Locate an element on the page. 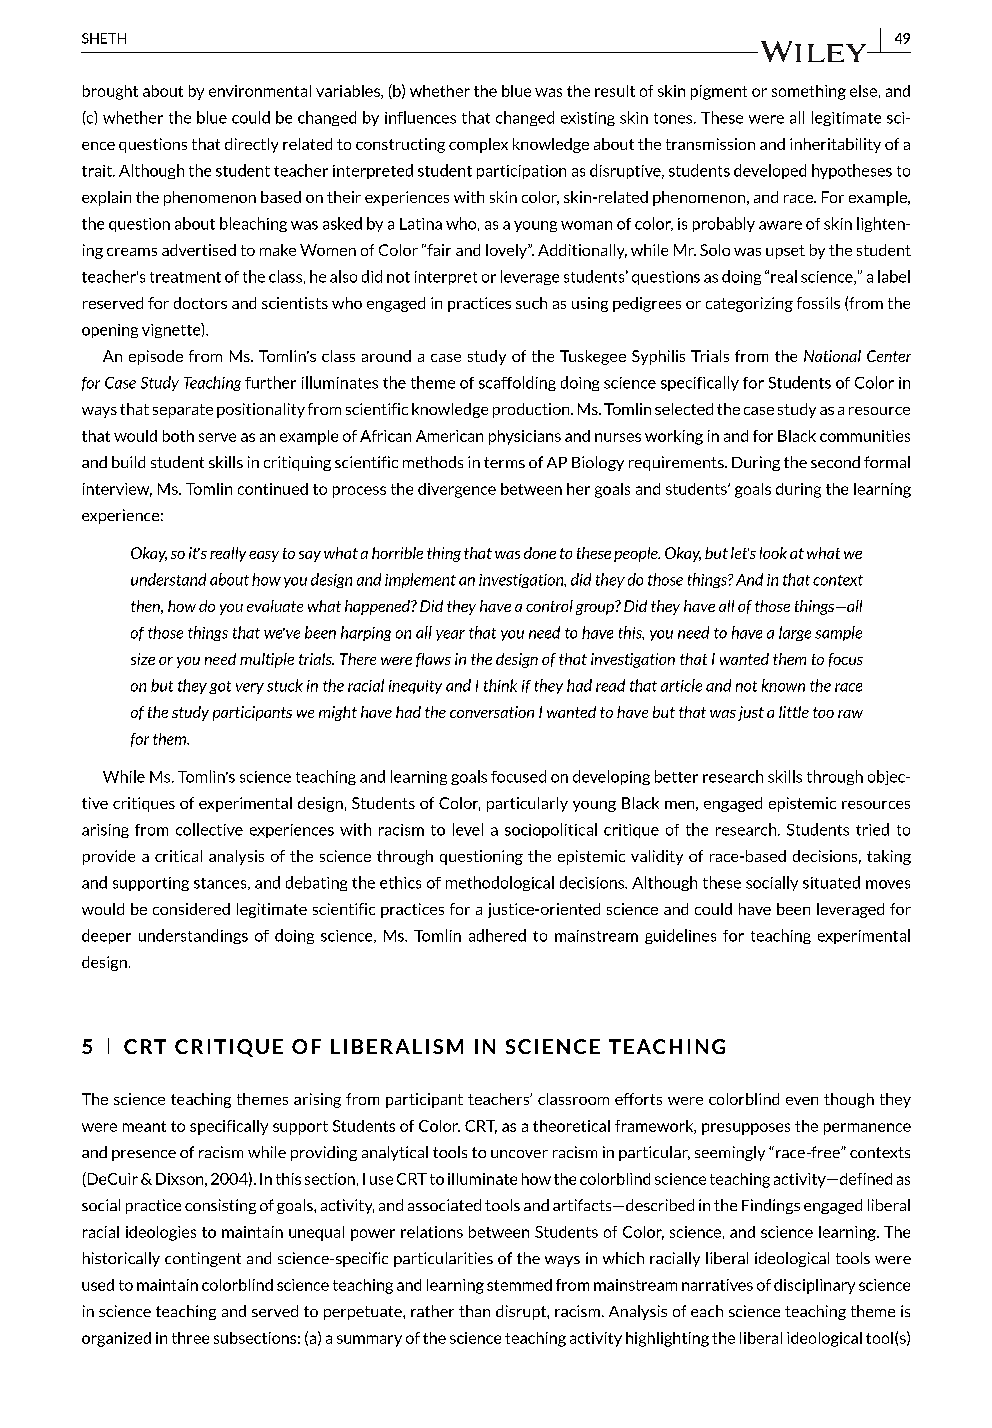 The height and width of the image is (1428, 992). second is located at coordinates (835, 462).
